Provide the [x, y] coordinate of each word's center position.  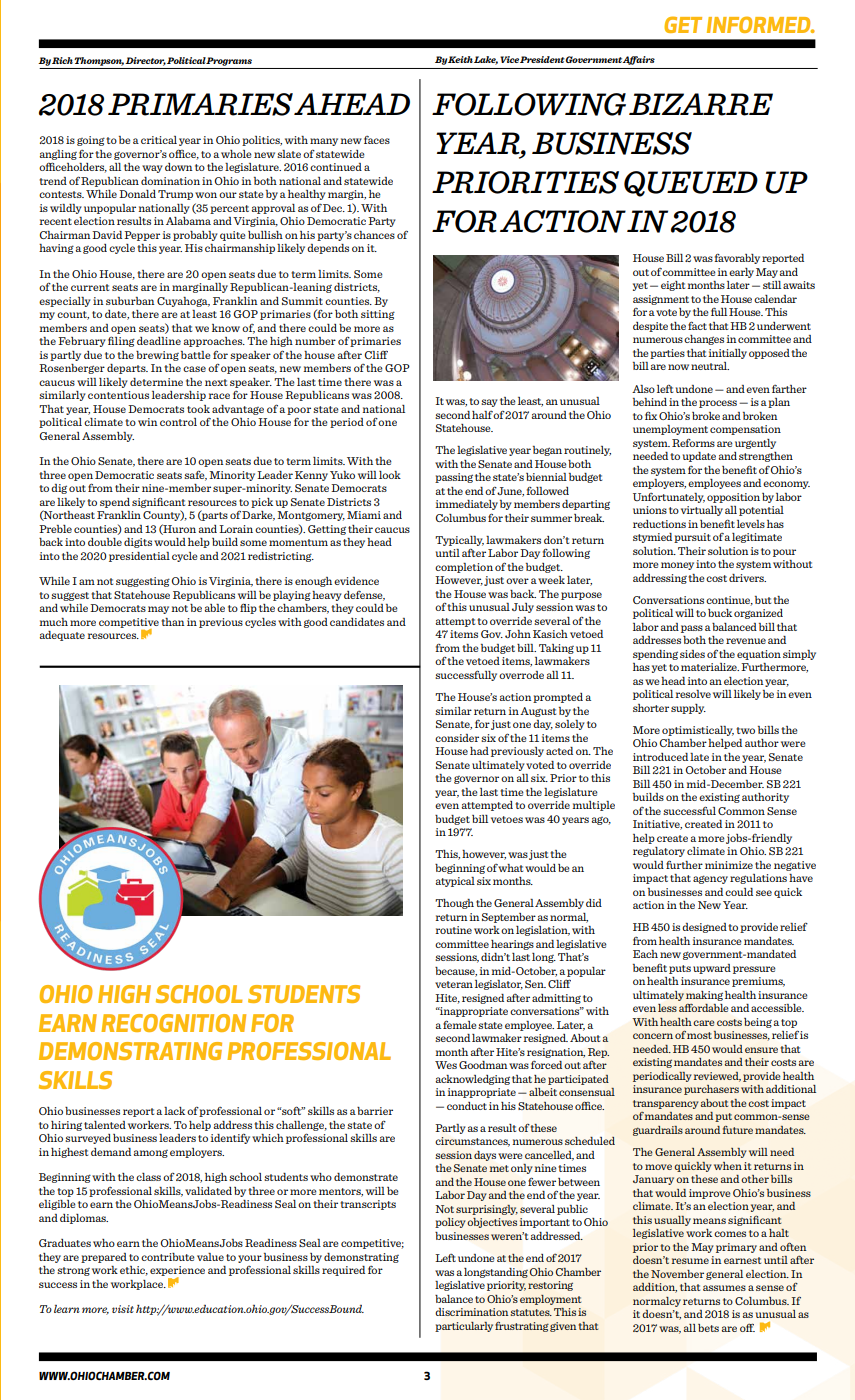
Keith [460, 59]
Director [145, 61]
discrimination [472, 1312]
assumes [724, 1288]
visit [123, 1309]
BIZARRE [701, 104]
